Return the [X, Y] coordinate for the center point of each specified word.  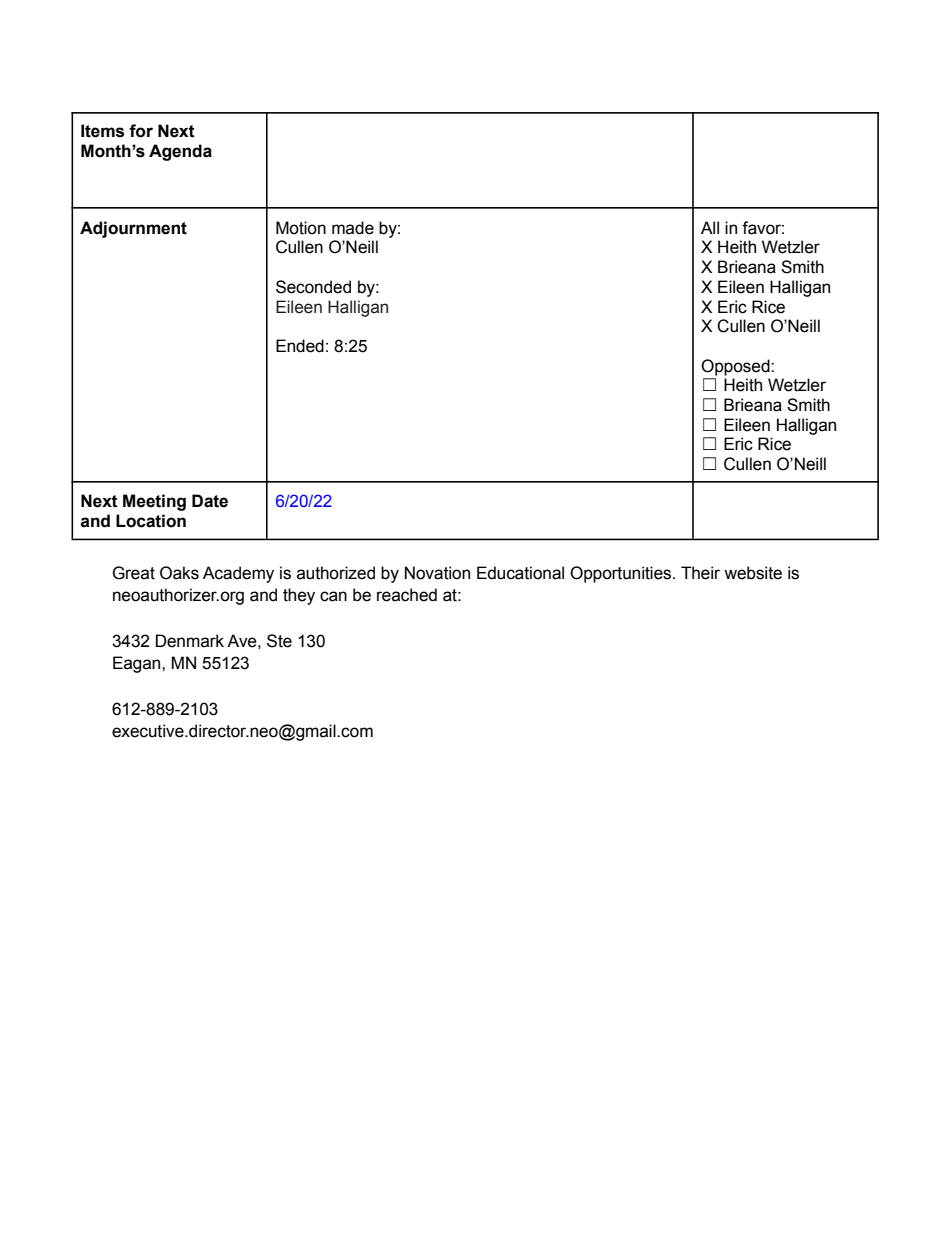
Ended [300, 346]
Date [210, 501]
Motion [301, 228]
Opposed [736, 367]
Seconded [313, 287]
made [353, 228]
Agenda [180, 152]
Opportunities [622, 574]
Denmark [190, 641]
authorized [336, 573]
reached [407, 595]
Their [700, 573]
